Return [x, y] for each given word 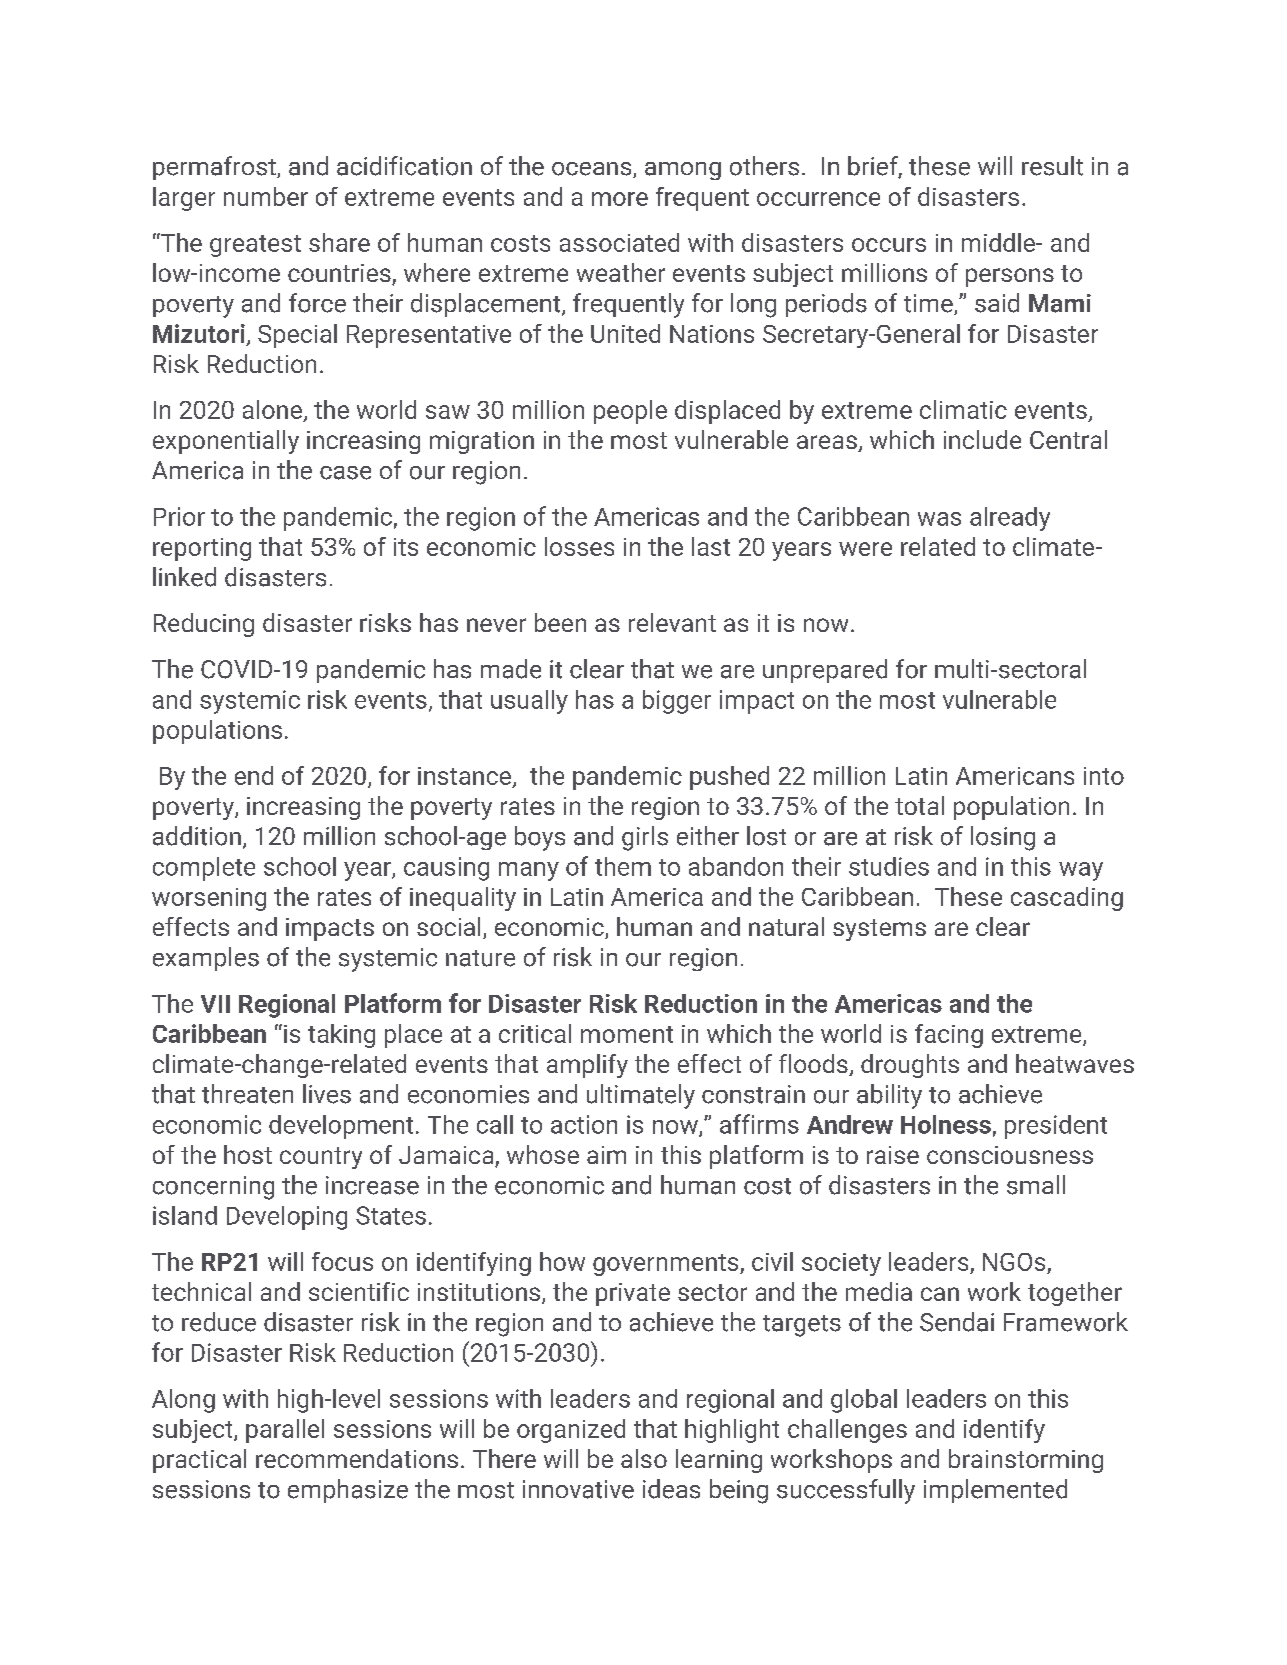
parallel [285, 1431]
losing [1003, 838]
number [266, 196]
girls [645, 838]
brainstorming [1026, 1461]
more [620, 199]
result [1052, 166]
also [644, 1458]
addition [197, 836]
